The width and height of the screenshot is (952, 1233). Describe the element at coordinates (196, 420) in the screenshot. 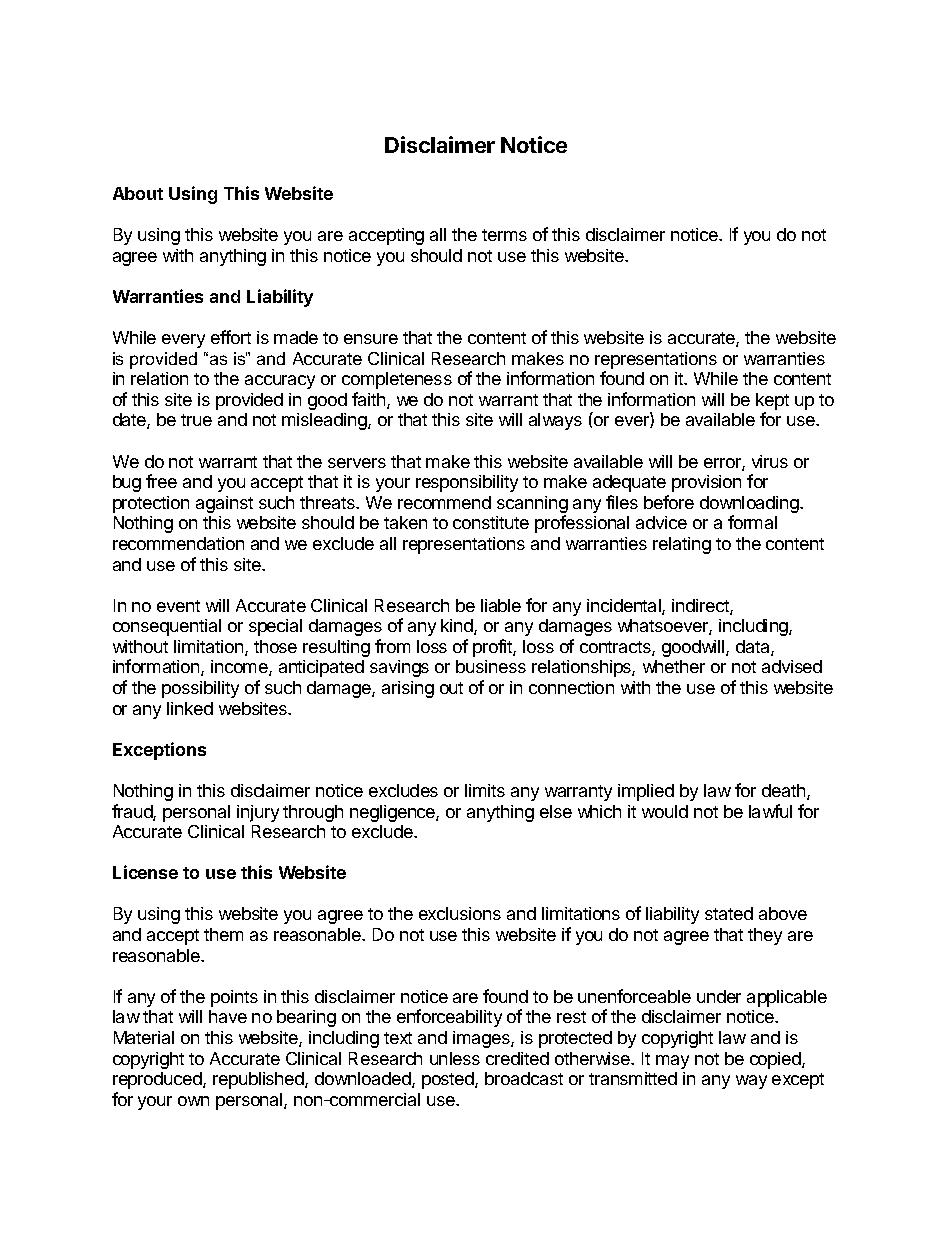

I see `true` at that location.
